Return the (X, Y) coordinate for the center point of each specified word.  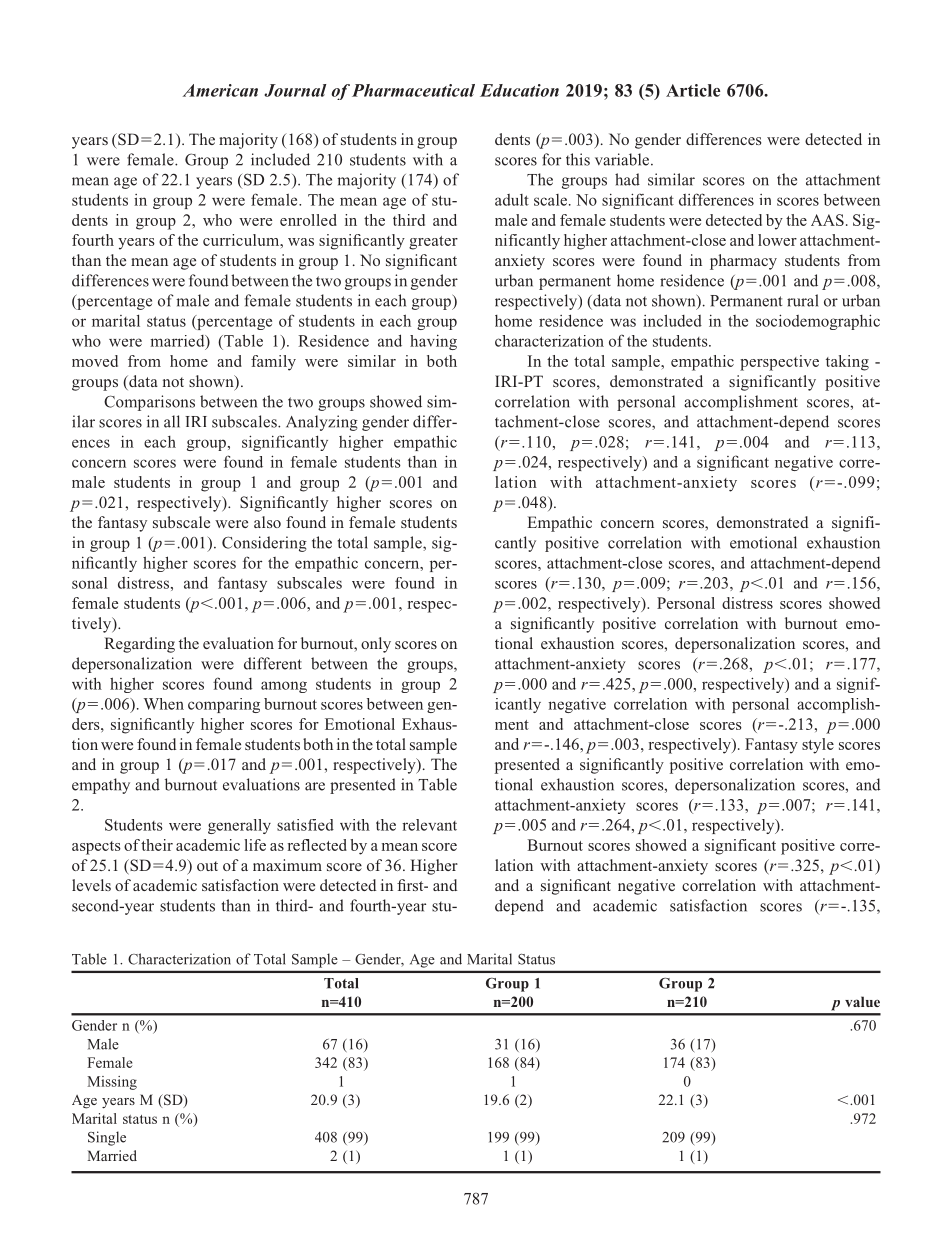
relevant (429, 825)
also (267, 522)
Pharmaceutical (413, 90)
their (157, 845)
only (376, 645)
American (220, 90)
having (433, 342)
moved (95, 361)
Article (693, 90)
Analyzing (322, 423)
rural (802, 300)
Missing (112, 1083)
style (818, 746)
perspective (779, 363)
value (862, 1001)
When (164, 704)
